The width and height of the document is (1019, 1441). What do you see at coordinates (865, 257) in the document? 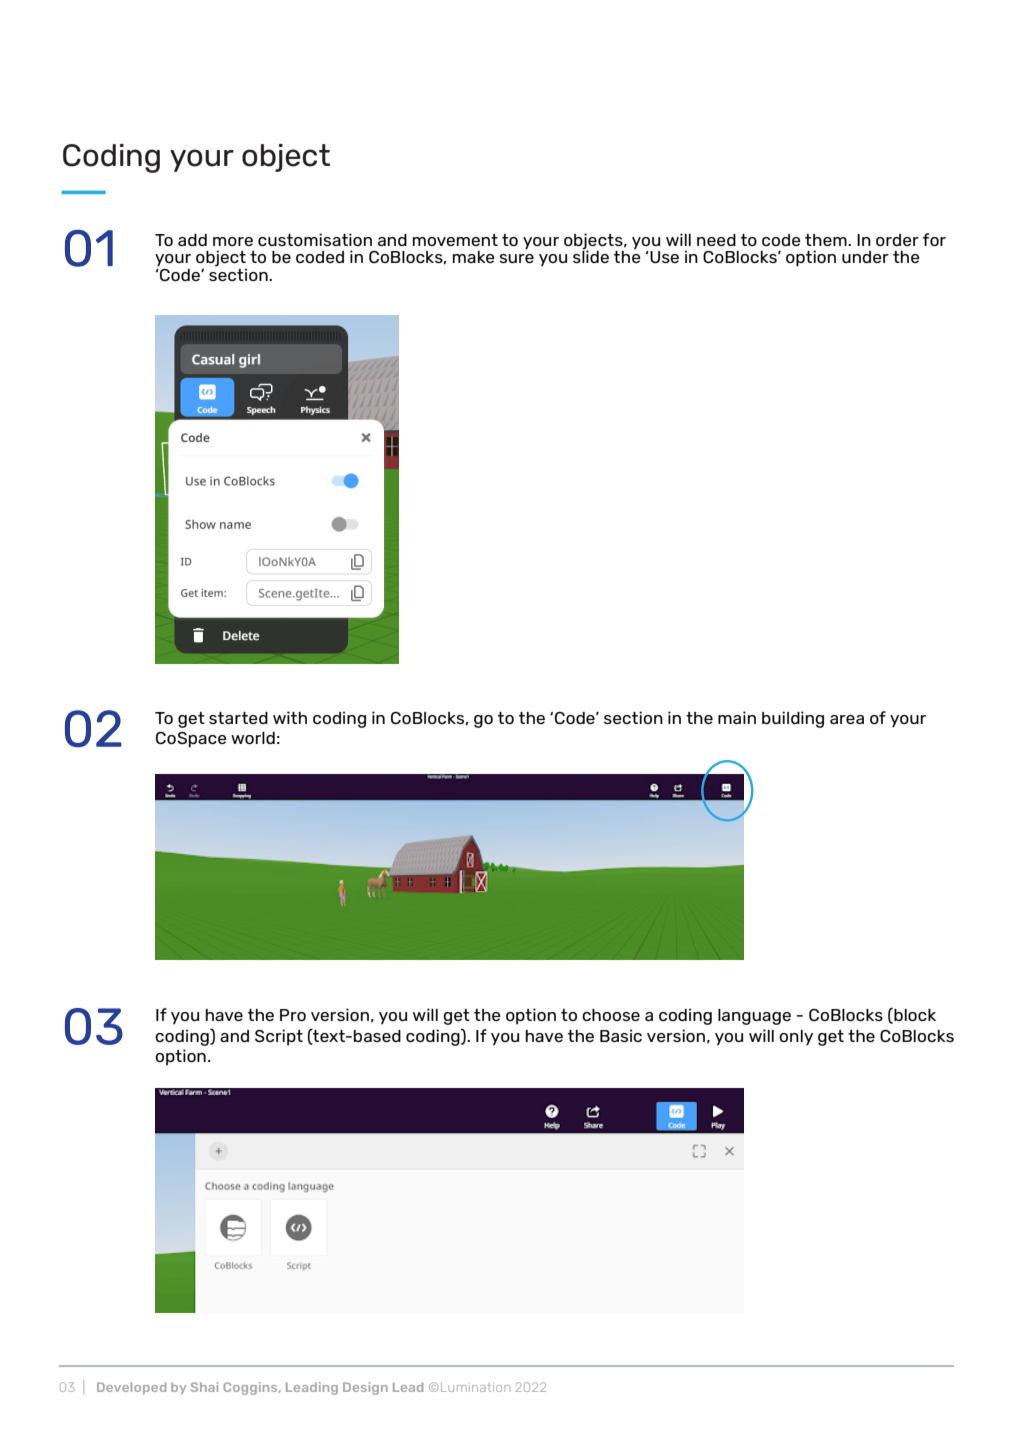
I see `under` at bounding box center [865, 257].
